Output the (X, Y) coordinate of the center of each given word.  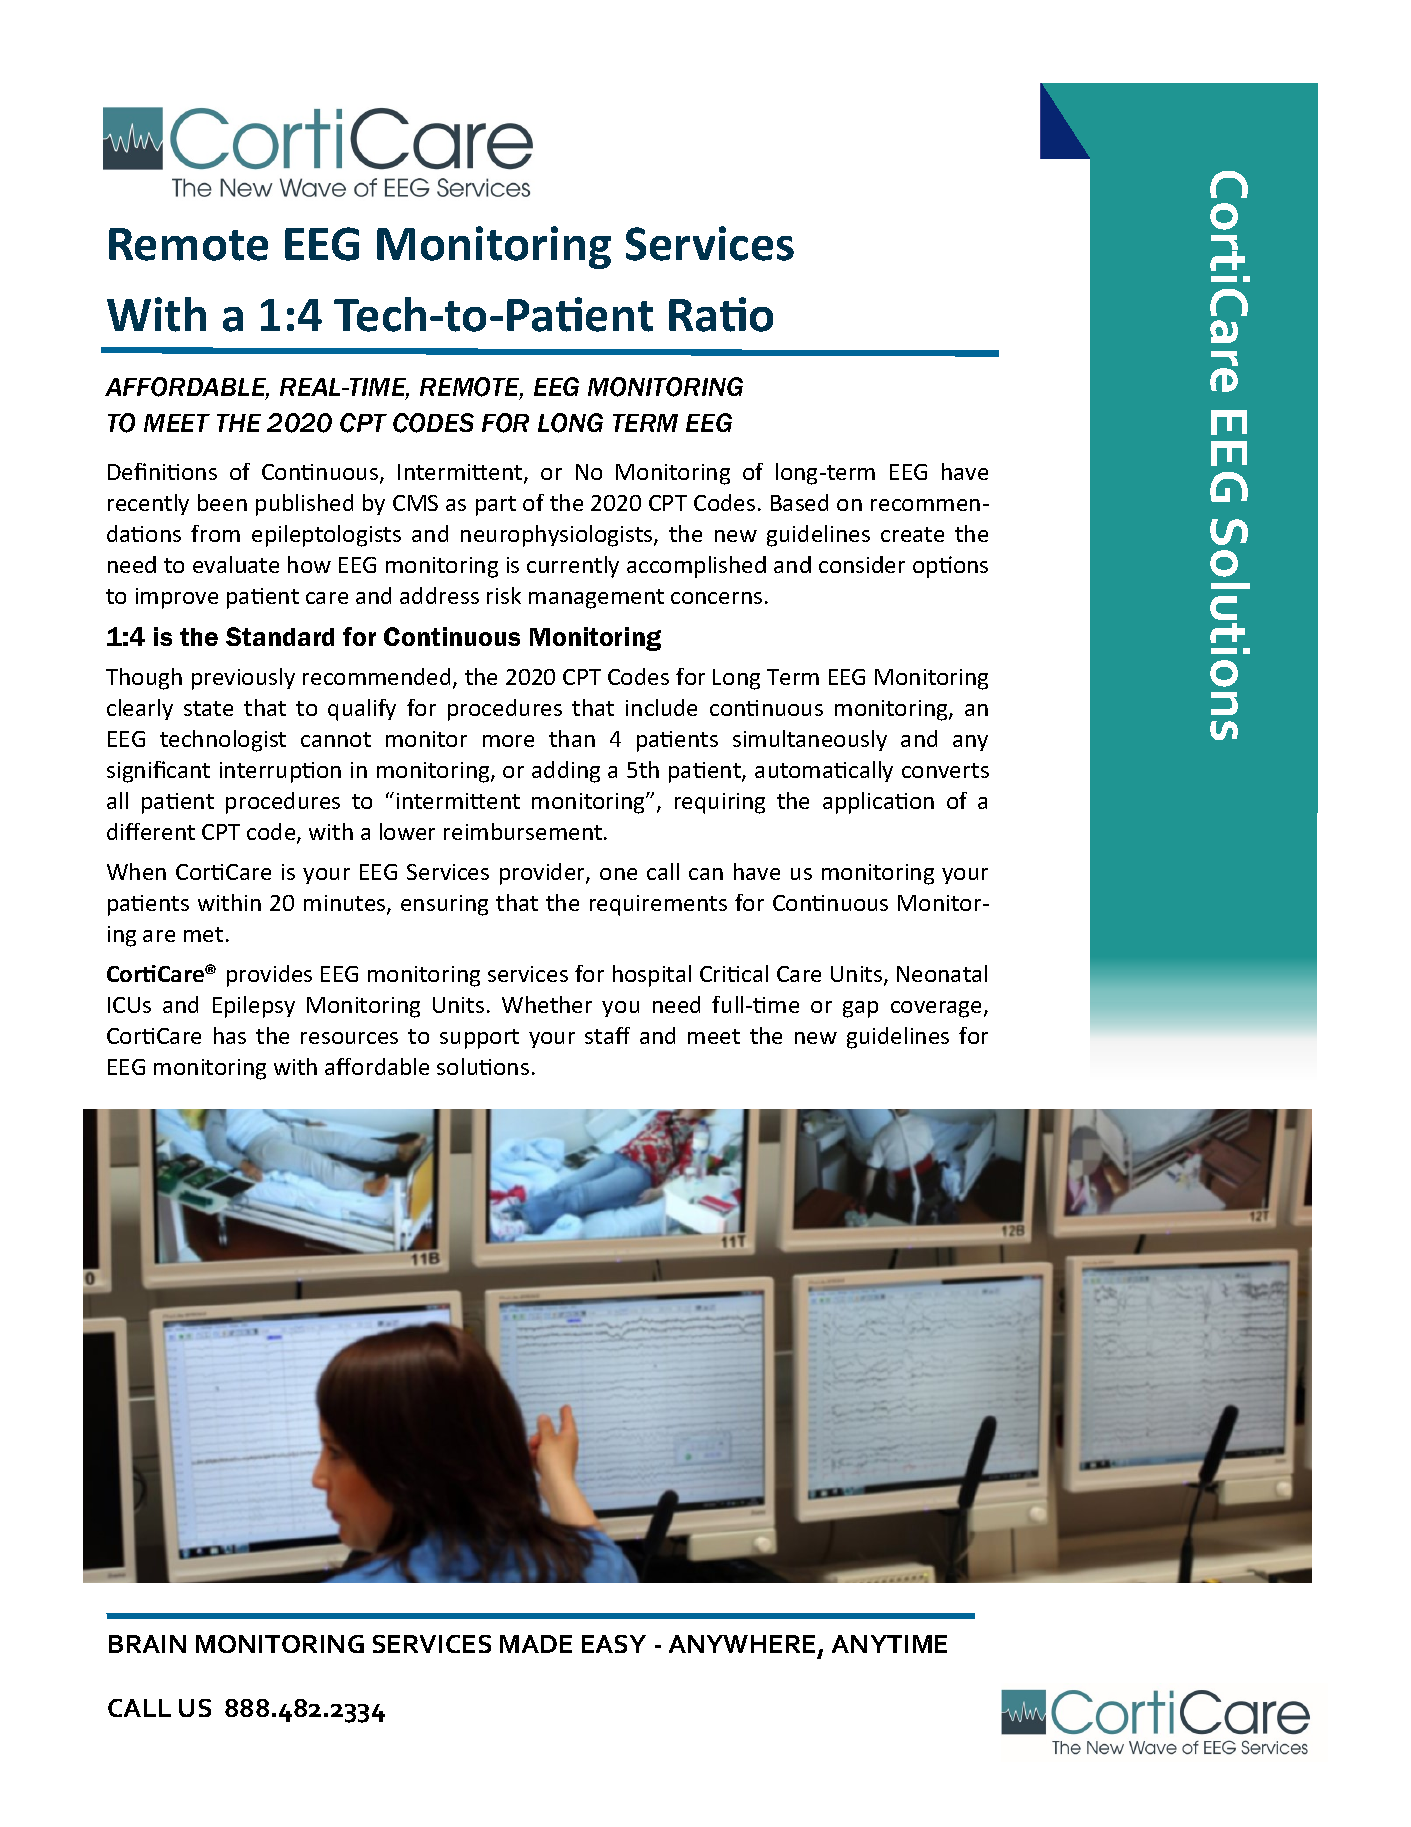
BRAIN (147, 1644)
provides (269, 976)
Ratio (721, 314)
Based (799, 502)
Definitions (162, 471)
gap (860, 1009)
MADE (536, 1644)
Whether (547, 1004)
